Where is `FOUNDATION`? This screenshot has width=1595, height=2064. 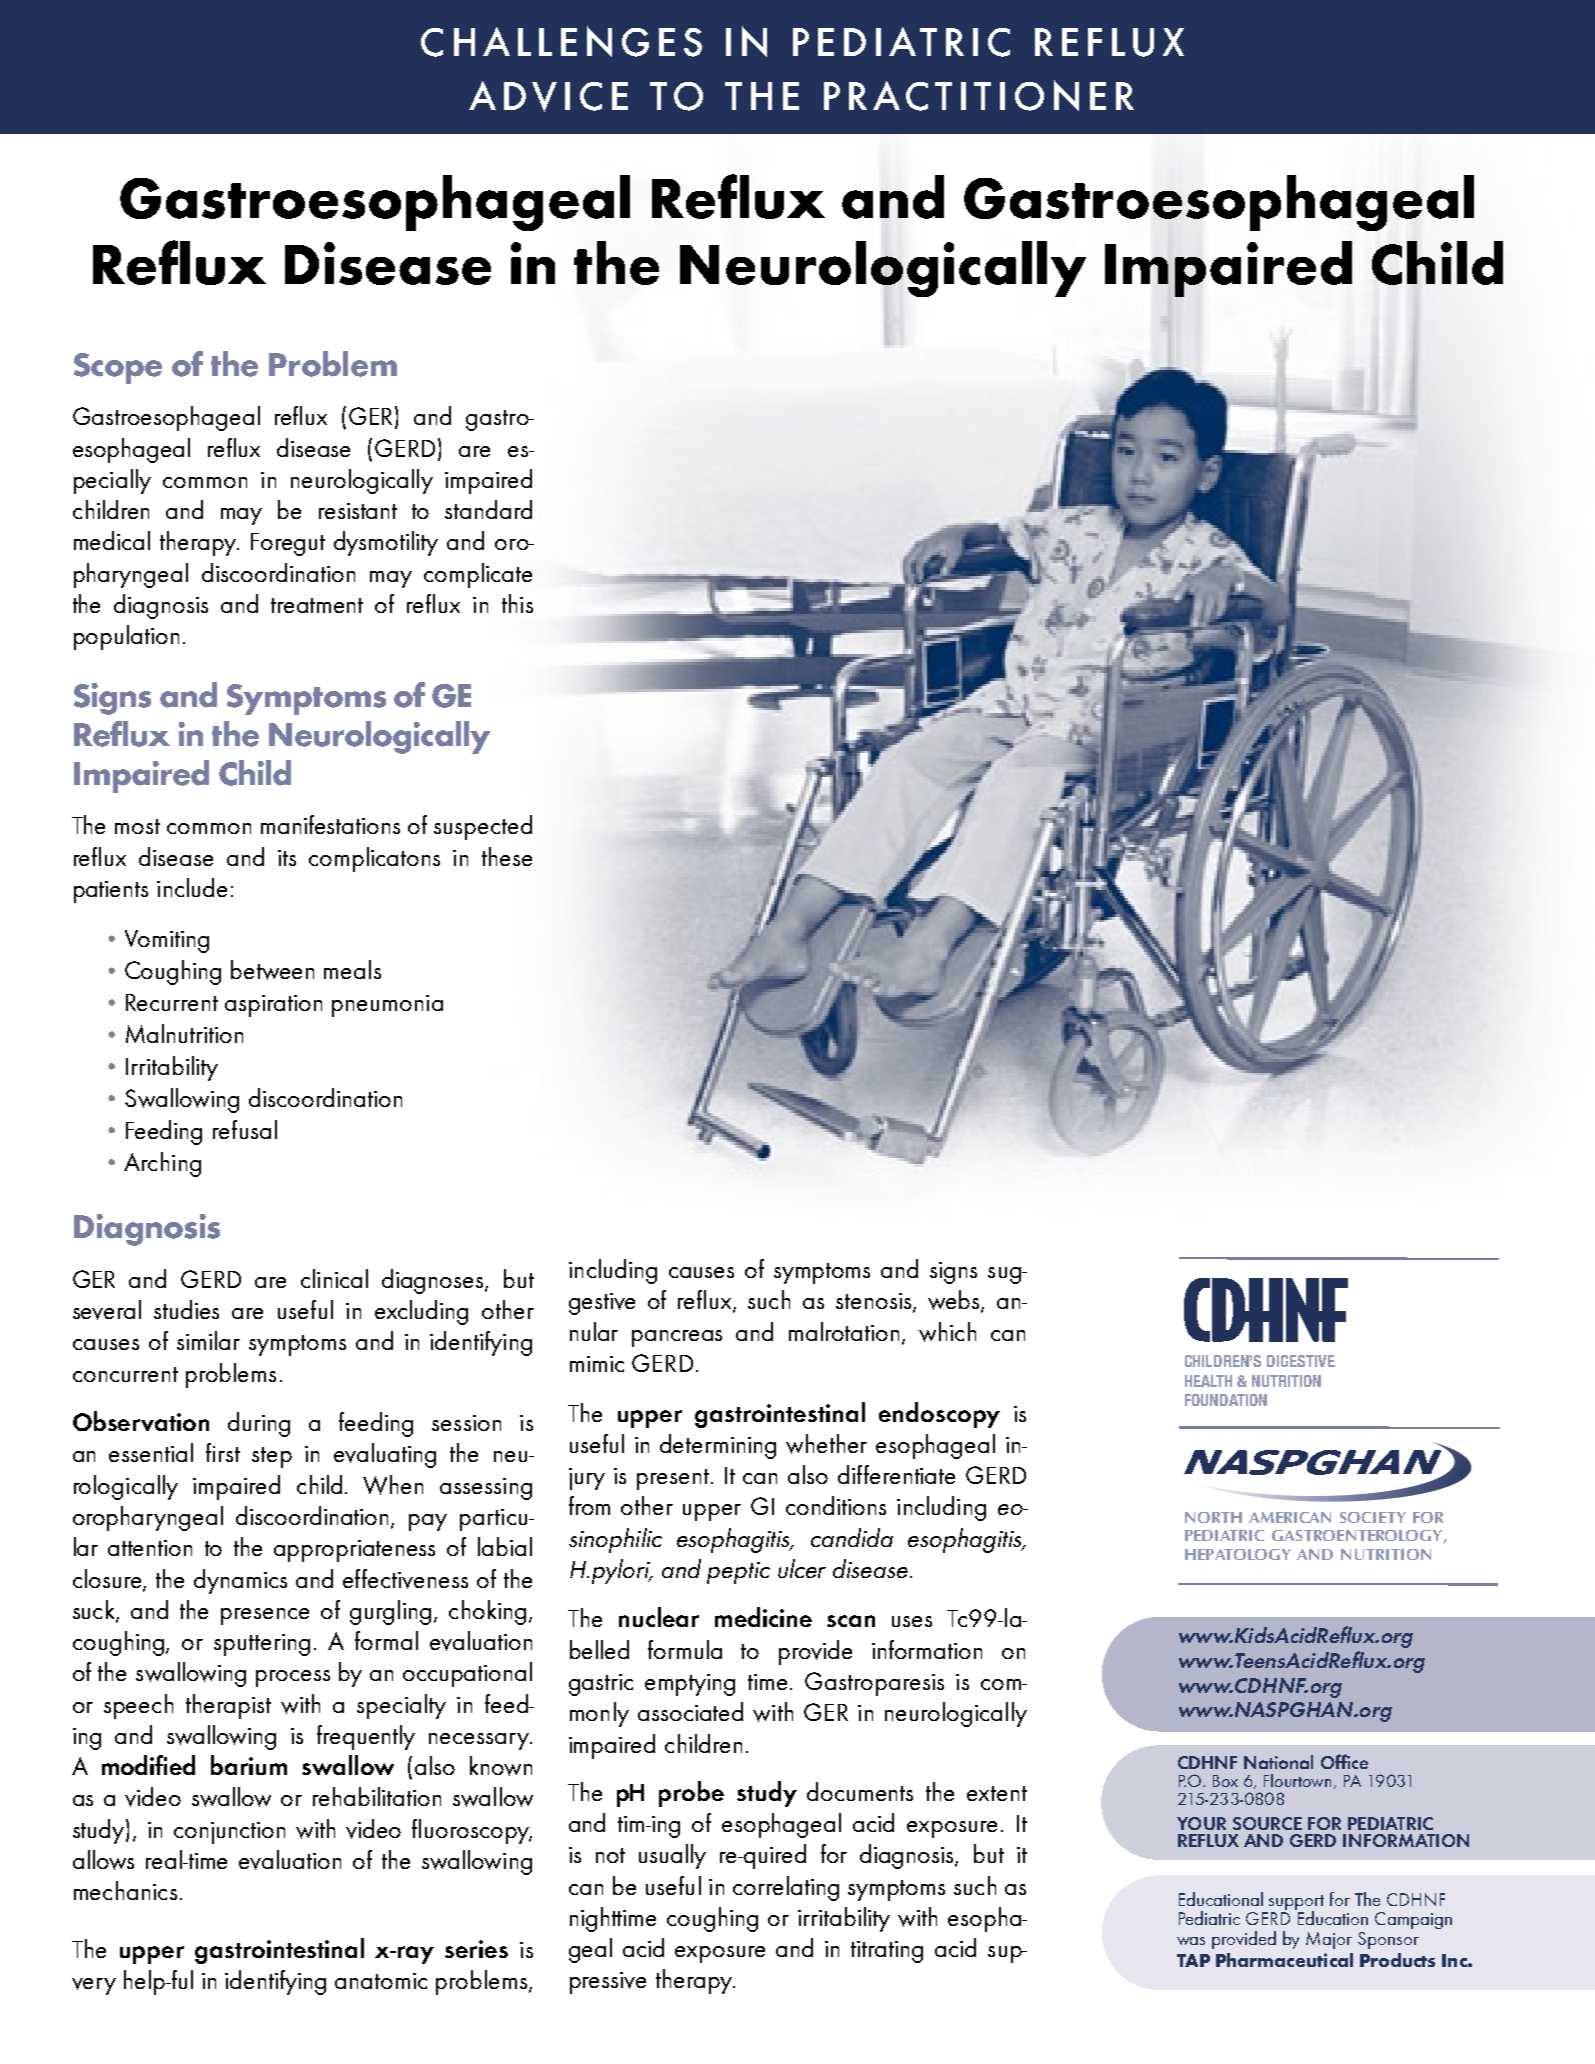 FOUNDATION is located at coordinates (1226, 1400).
